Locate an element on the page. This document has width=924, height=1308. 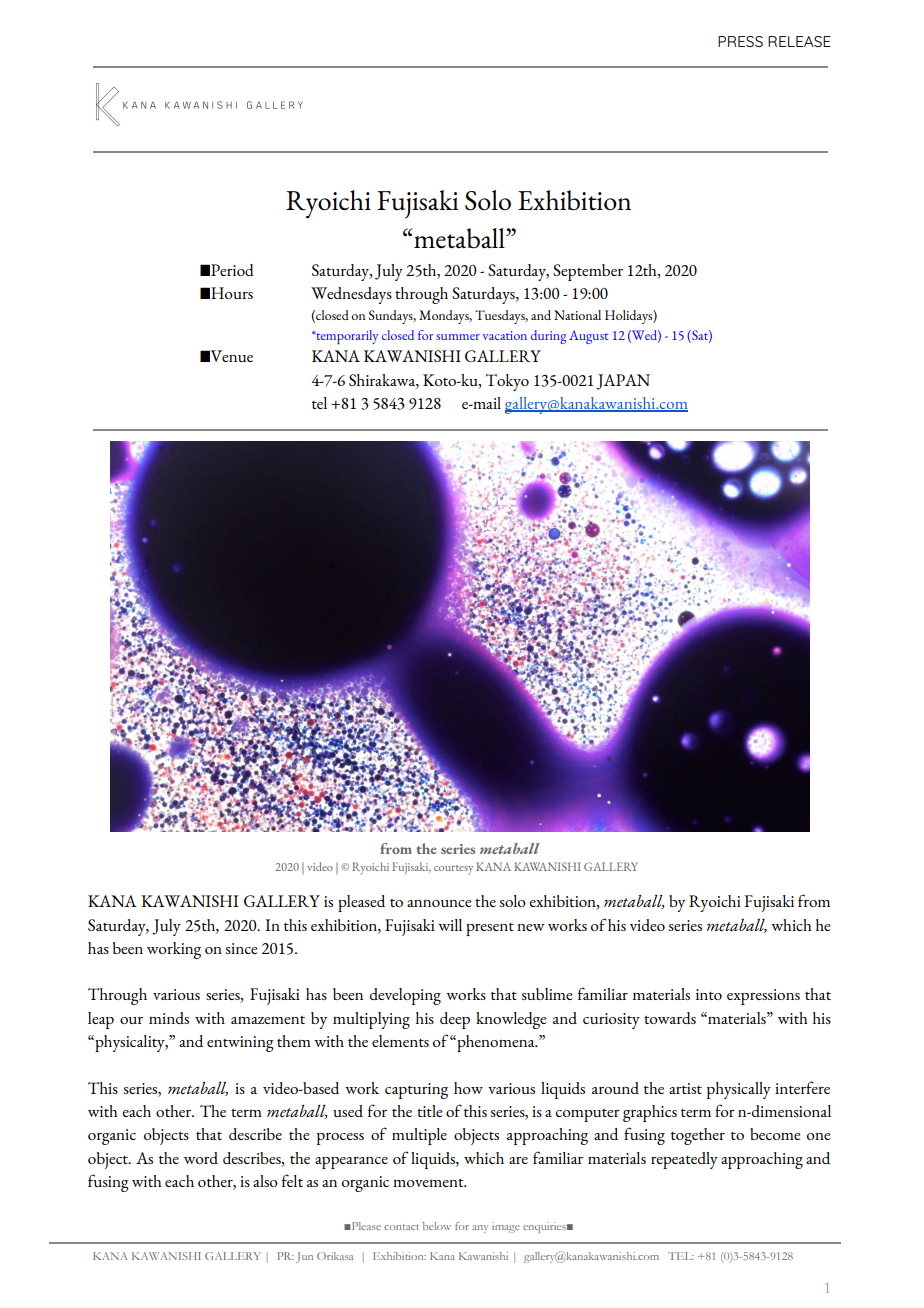
word is located at coordinates (201, 1158).
